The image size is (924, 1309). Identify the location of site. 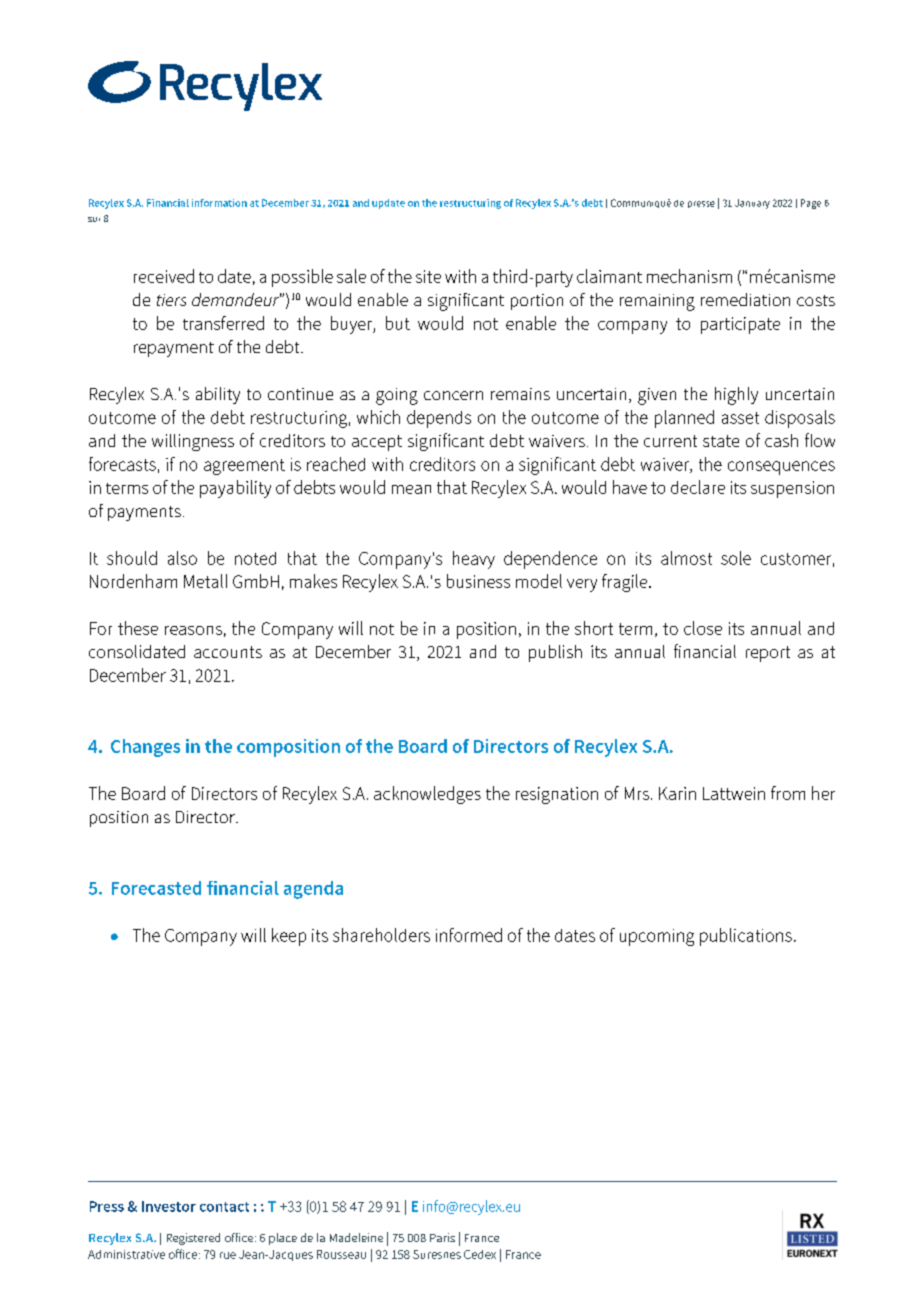
(428, 276).
